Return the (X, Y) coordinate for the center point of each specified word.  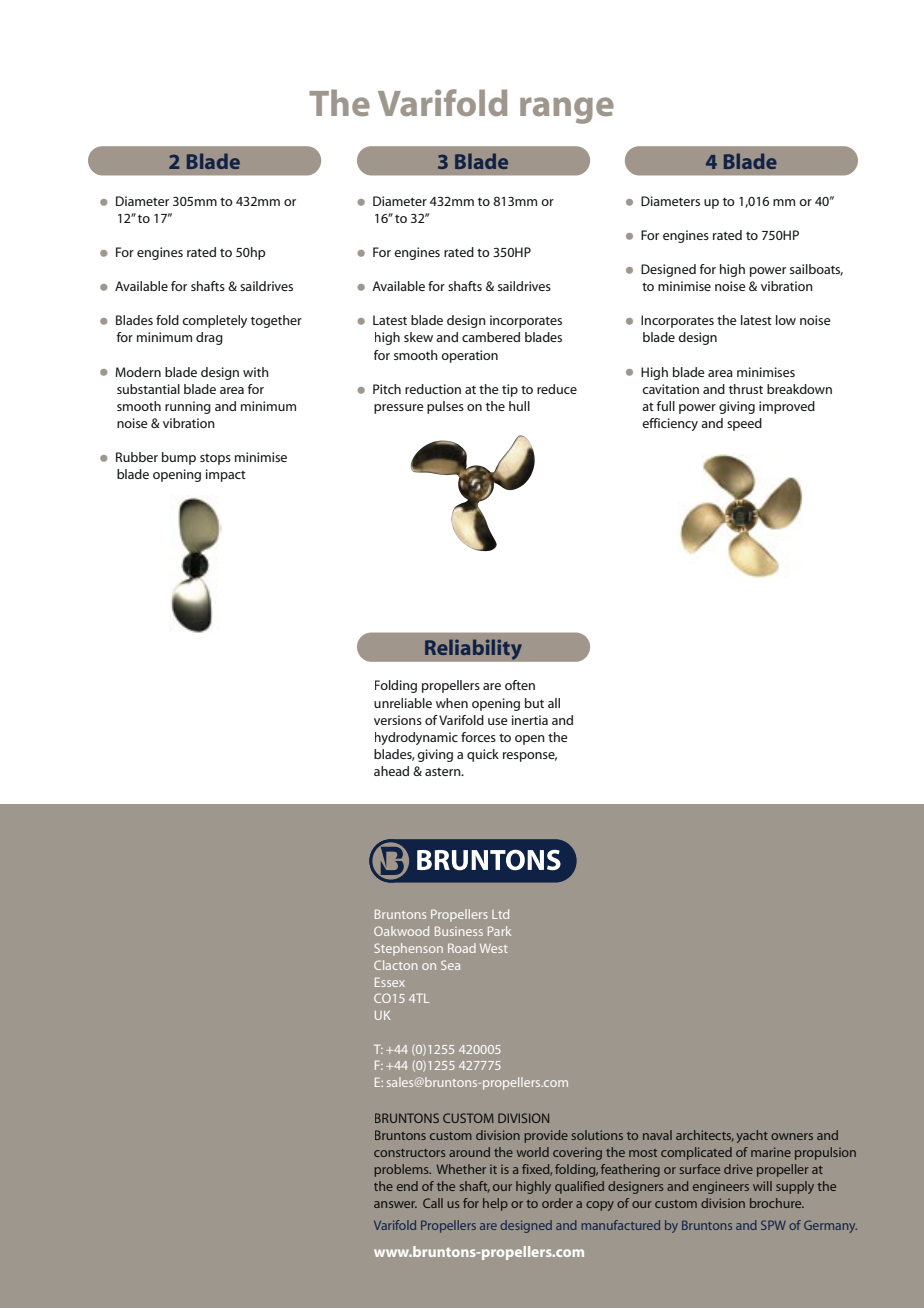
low (786, 320)
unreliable (403, 703)
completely (214, 321)
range (567, 110)
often (520, 685)
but (534, 703)
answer (395, 1204)
